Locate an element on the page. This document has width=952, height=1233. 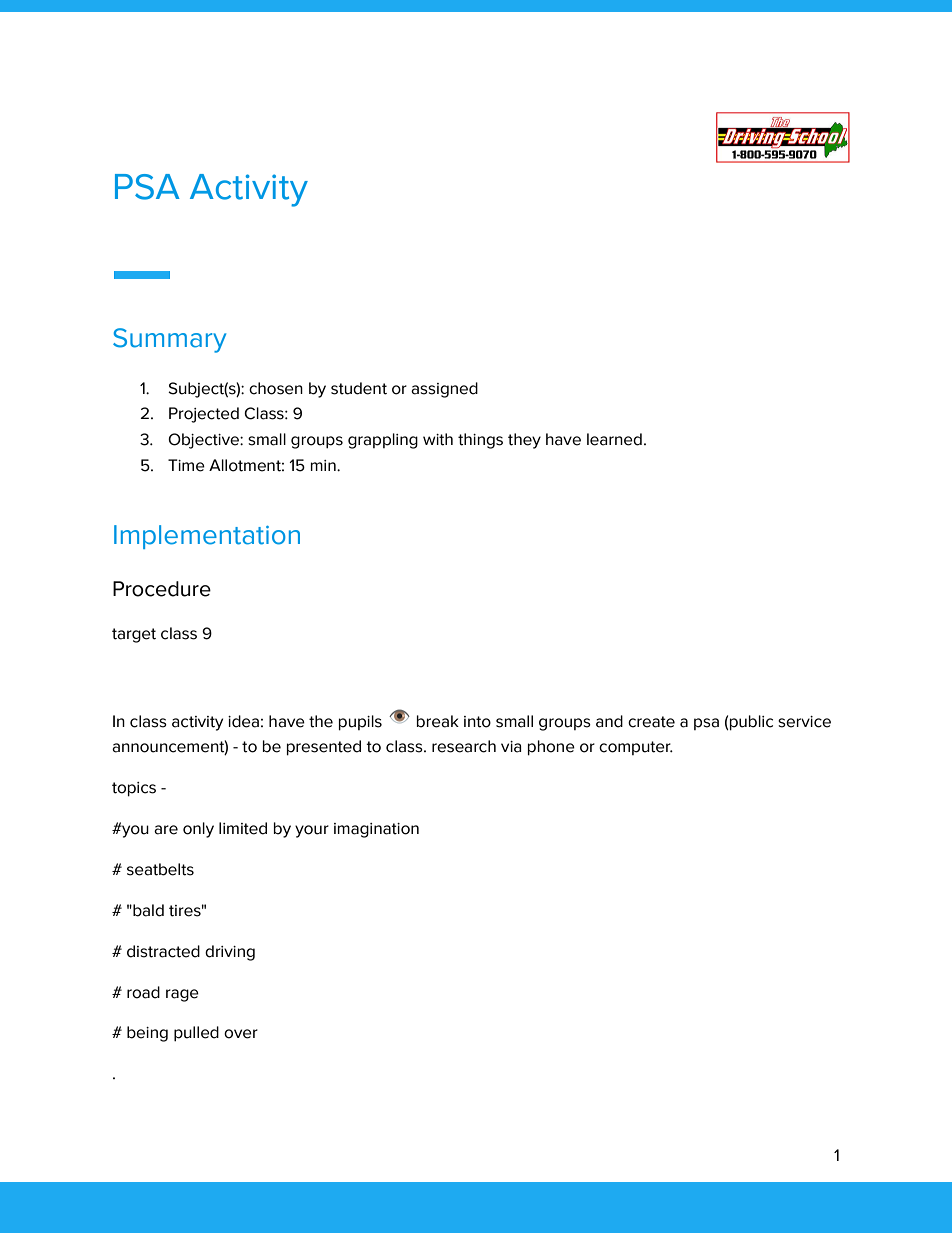
Summary is located at coordinates (169, 340).
